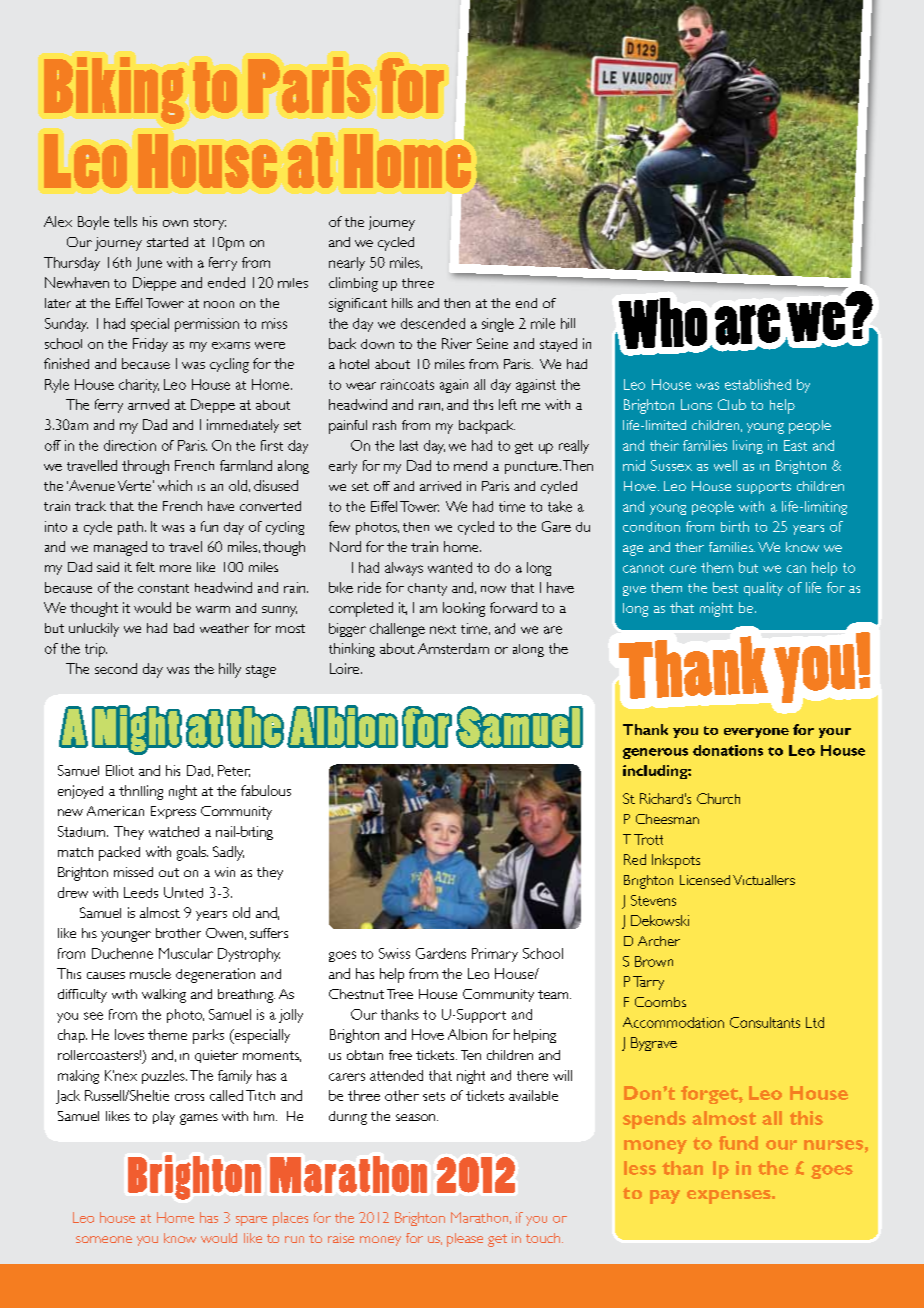  Describe the element at coordinates (104, 1239) in the document. I see `someone` at that location.
